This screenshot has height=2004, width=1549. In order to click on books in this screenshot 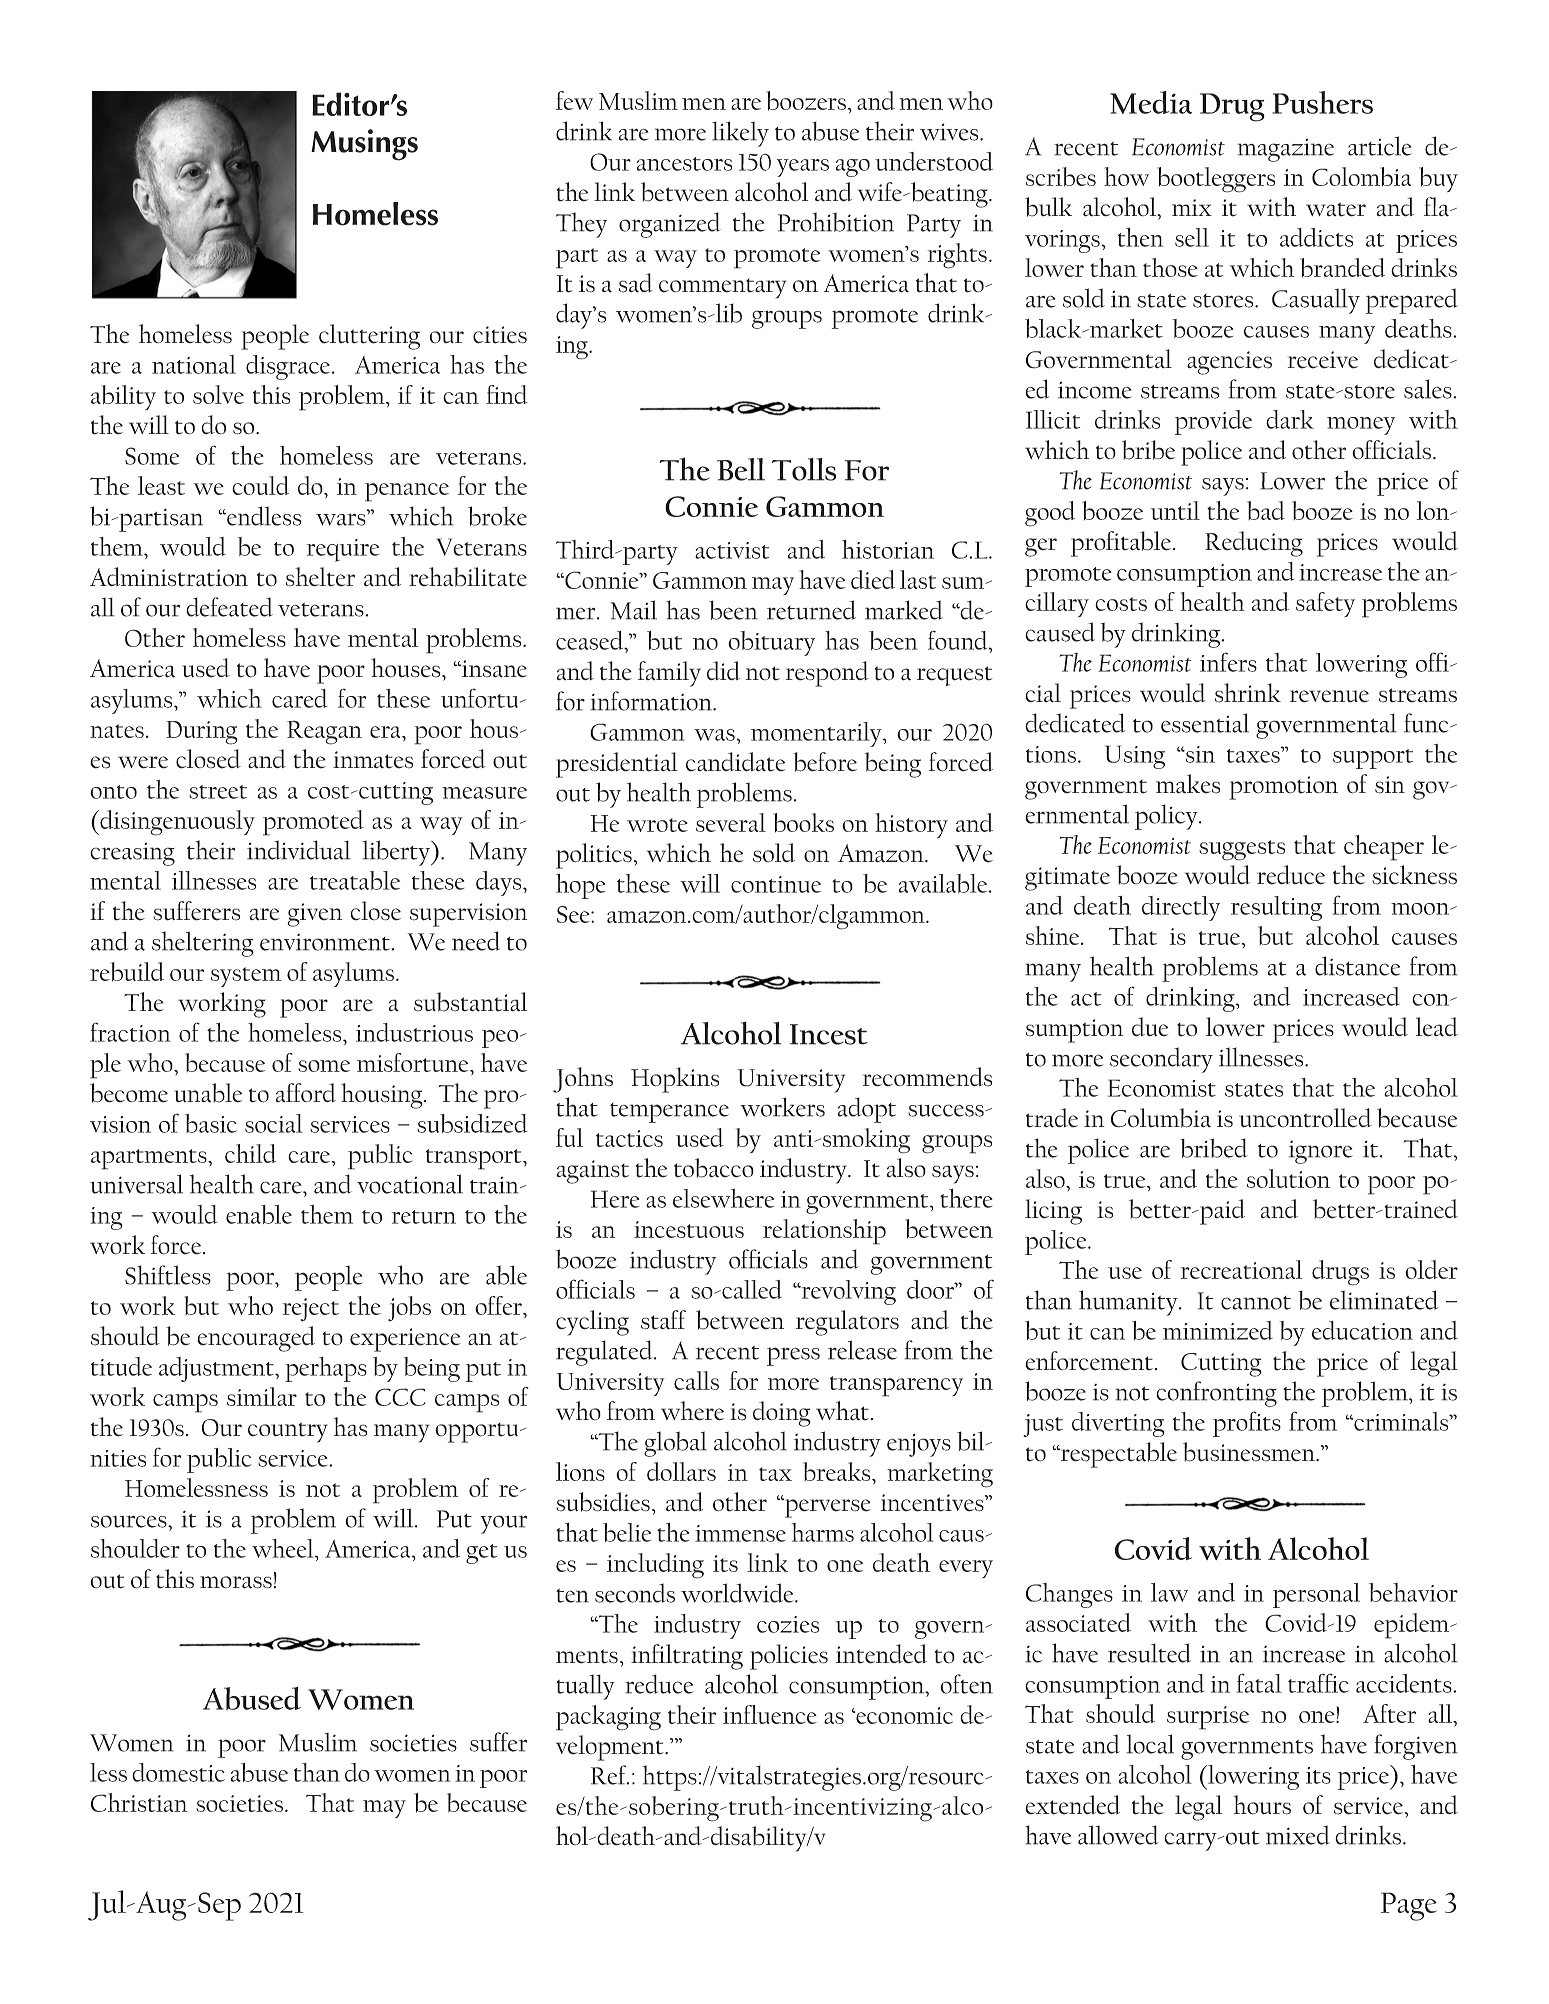, I will do `click(803, 823)`.
